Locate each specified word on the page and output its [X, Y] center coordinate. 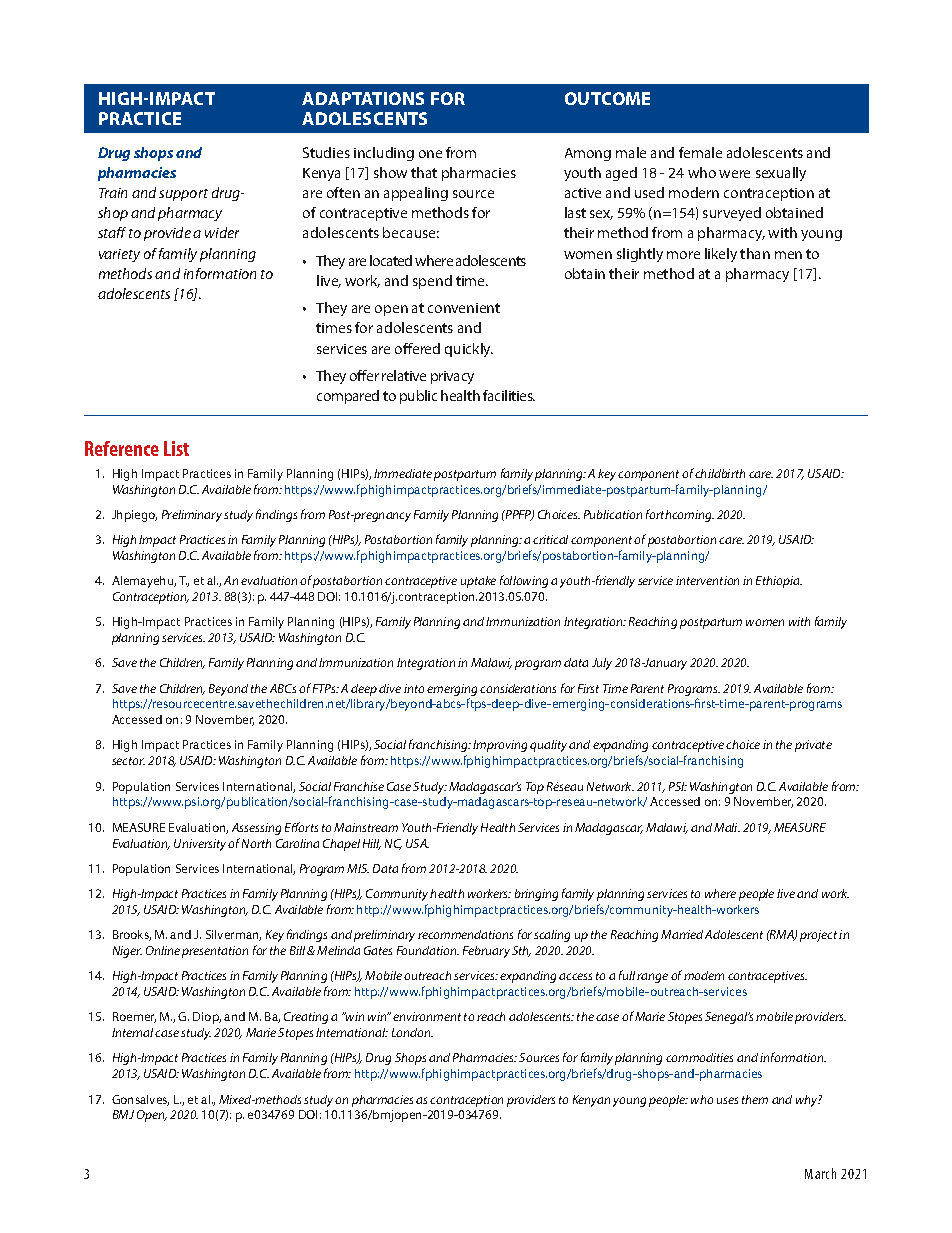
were [734, 174]
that [424, 172]
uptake [478, 582]
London [412, 1032]
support [183, 195]
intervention [707, 580]
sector [128, 761]
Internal [132, 1032]
